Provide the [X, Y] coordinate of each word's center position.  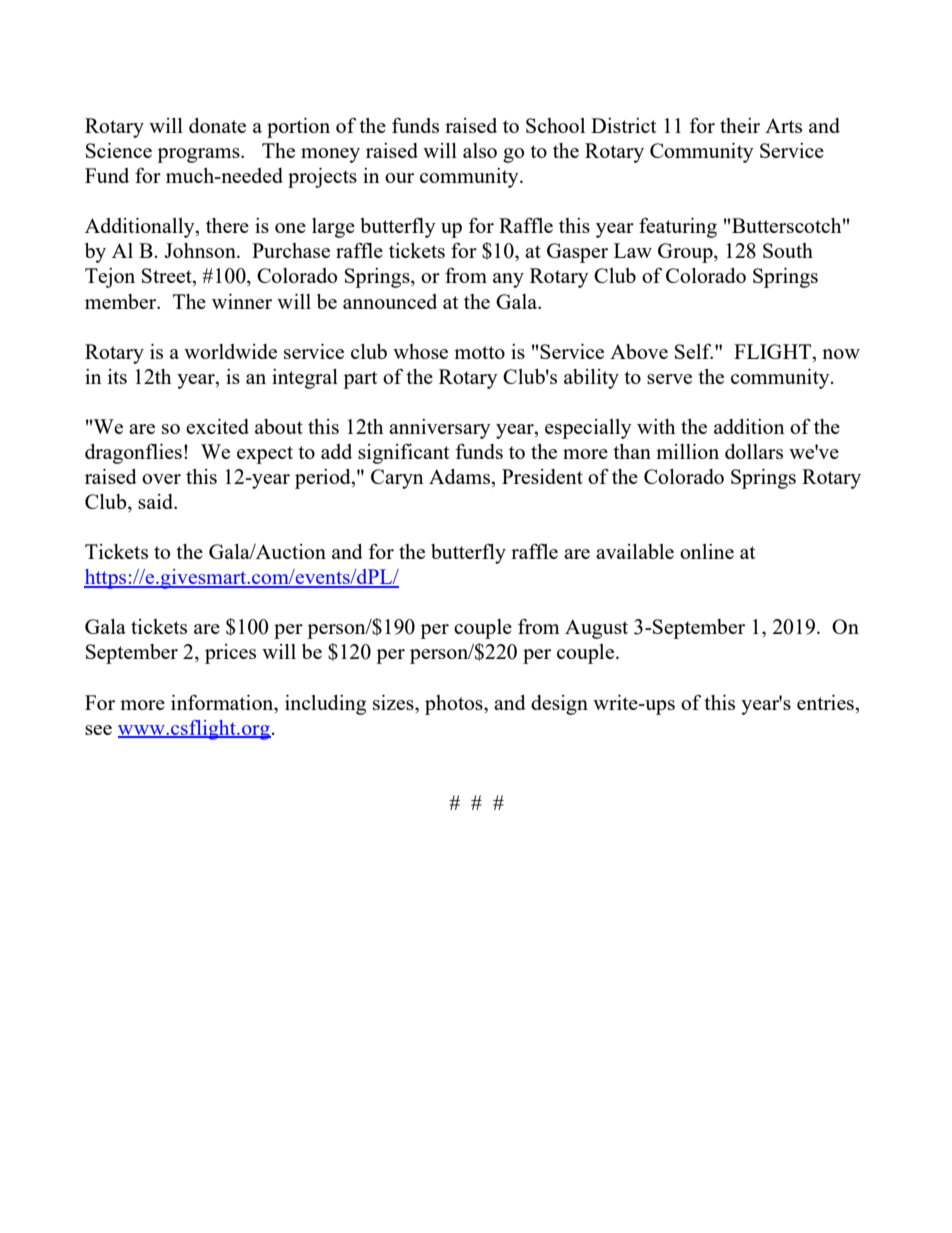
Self [694, 351]
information [223, 702]
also [480, 150]
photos [455, 705]
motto [479, 352]
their [740, 125]
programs [199, 155]
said [157, 501]
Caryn [397, 479]
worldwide [230, 351]
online [707, 551]
